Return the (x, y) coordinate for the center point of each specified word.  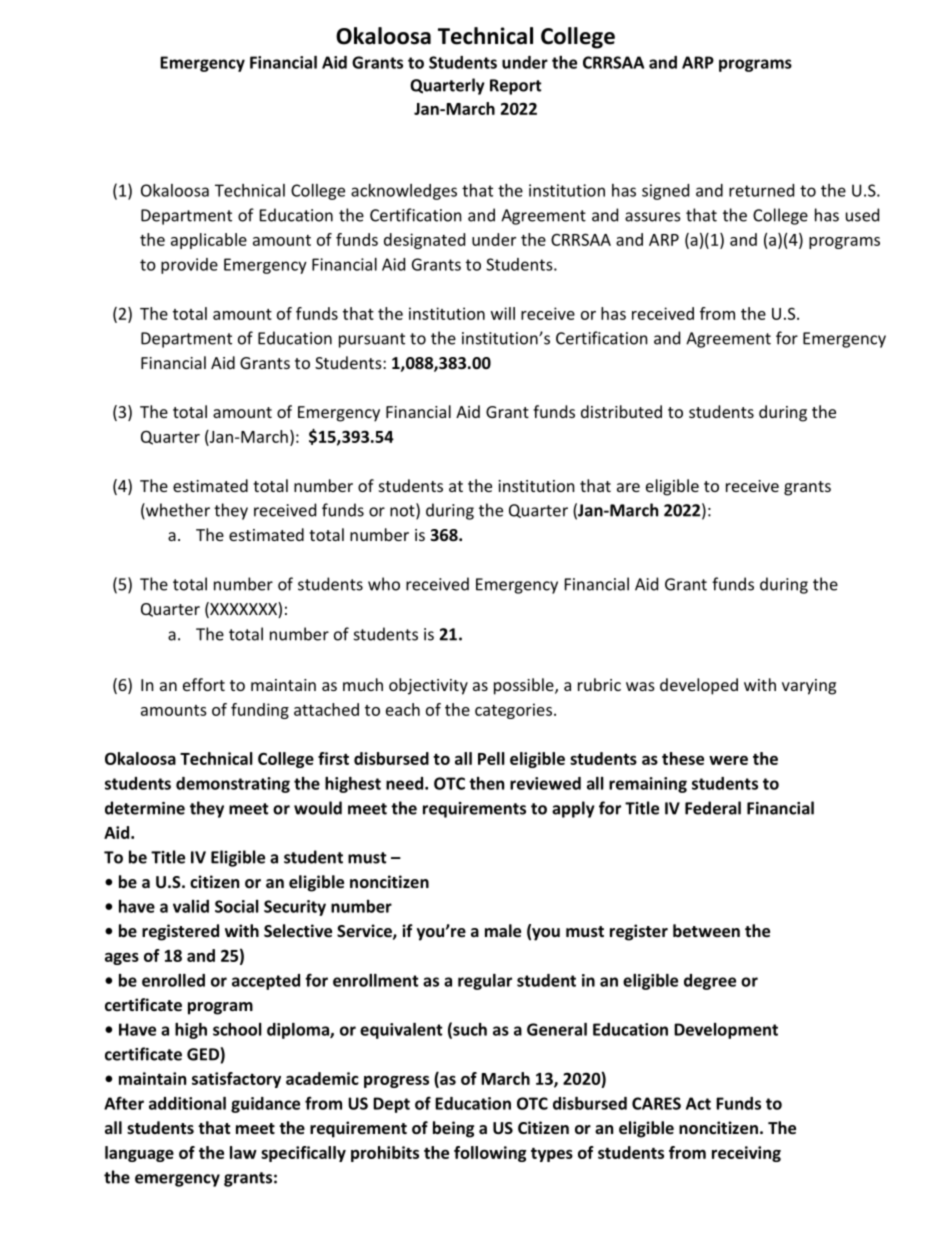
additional (187, 1103)
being (453, 1129)
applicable (209, 241)
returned (761, 190)
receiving (746, 1154)
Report (516, 87)
